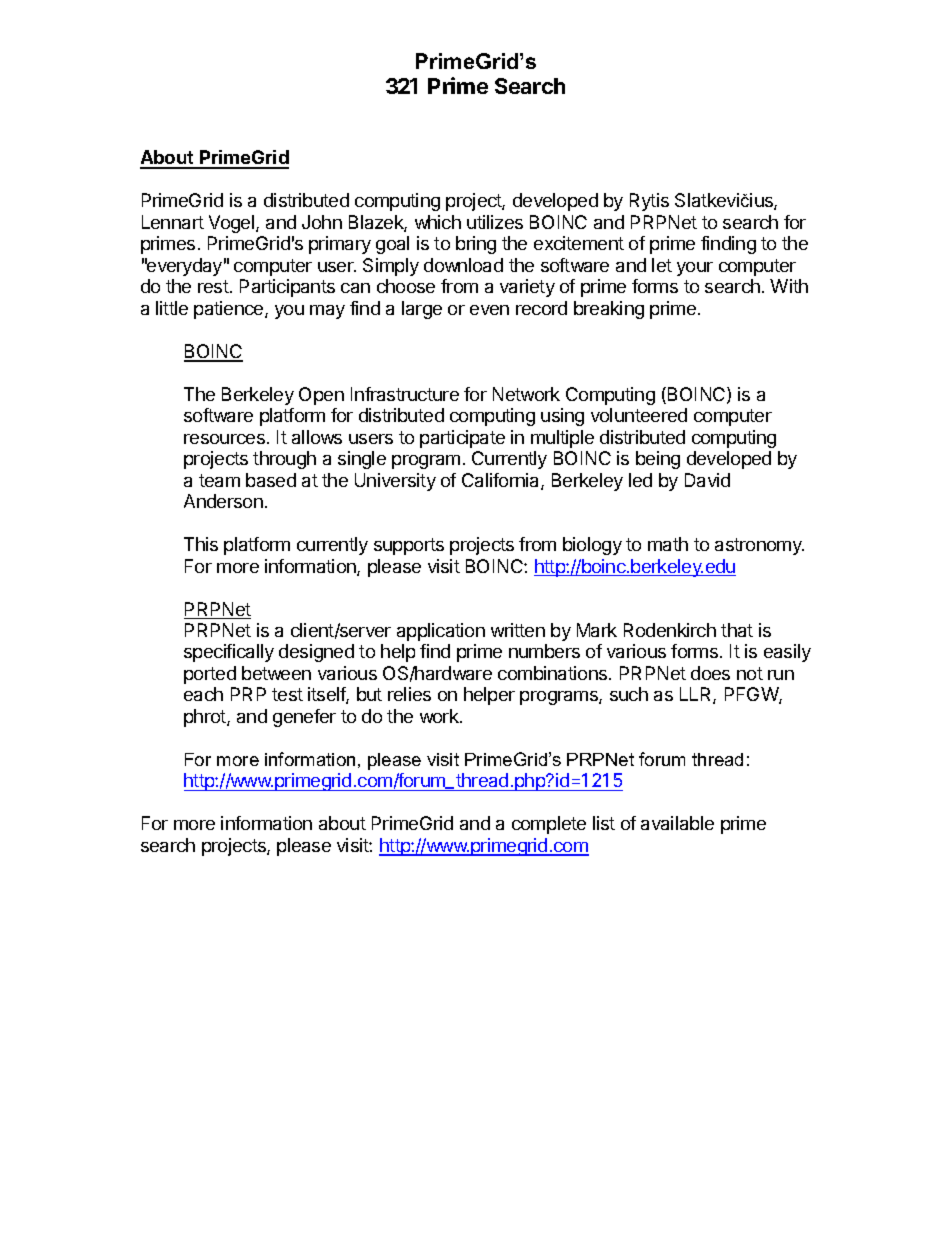  What do you see at coordinates (287, 694) in the screenshot?
I see `test` at bounding box center [287, 694].
